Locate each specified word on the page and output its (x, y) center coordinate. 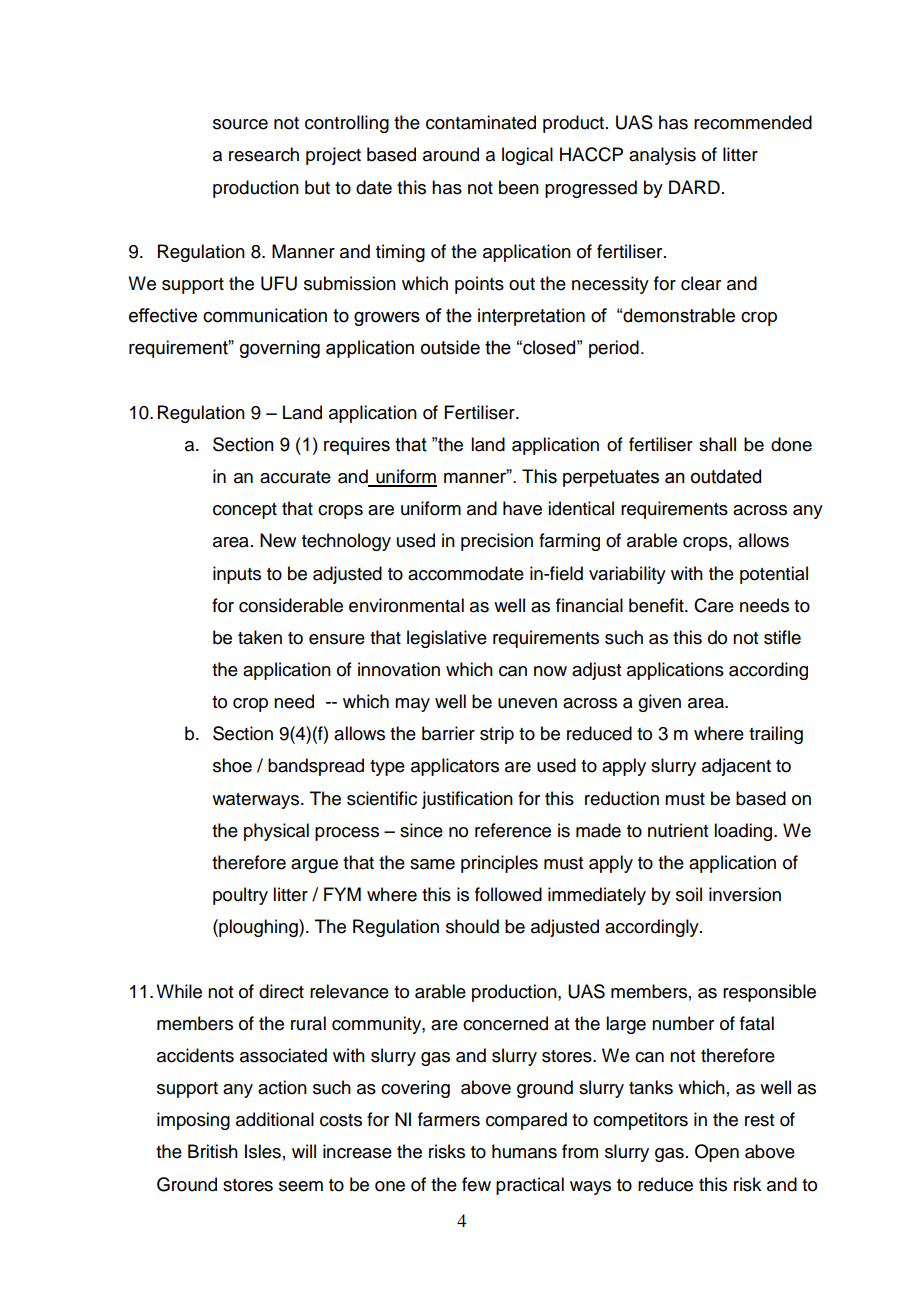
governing (280, 349)
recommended (753, 122)
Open (717, 1153)
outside (450, 347)
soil (689, 894)
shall (717, 444)
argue (314, 866)
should (472, 926)
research (264, 154)
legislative (447, 639)
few (476, 1184)
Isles (263, 1151)
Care (714, 605)
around (451, 154)
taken (260, 637)
